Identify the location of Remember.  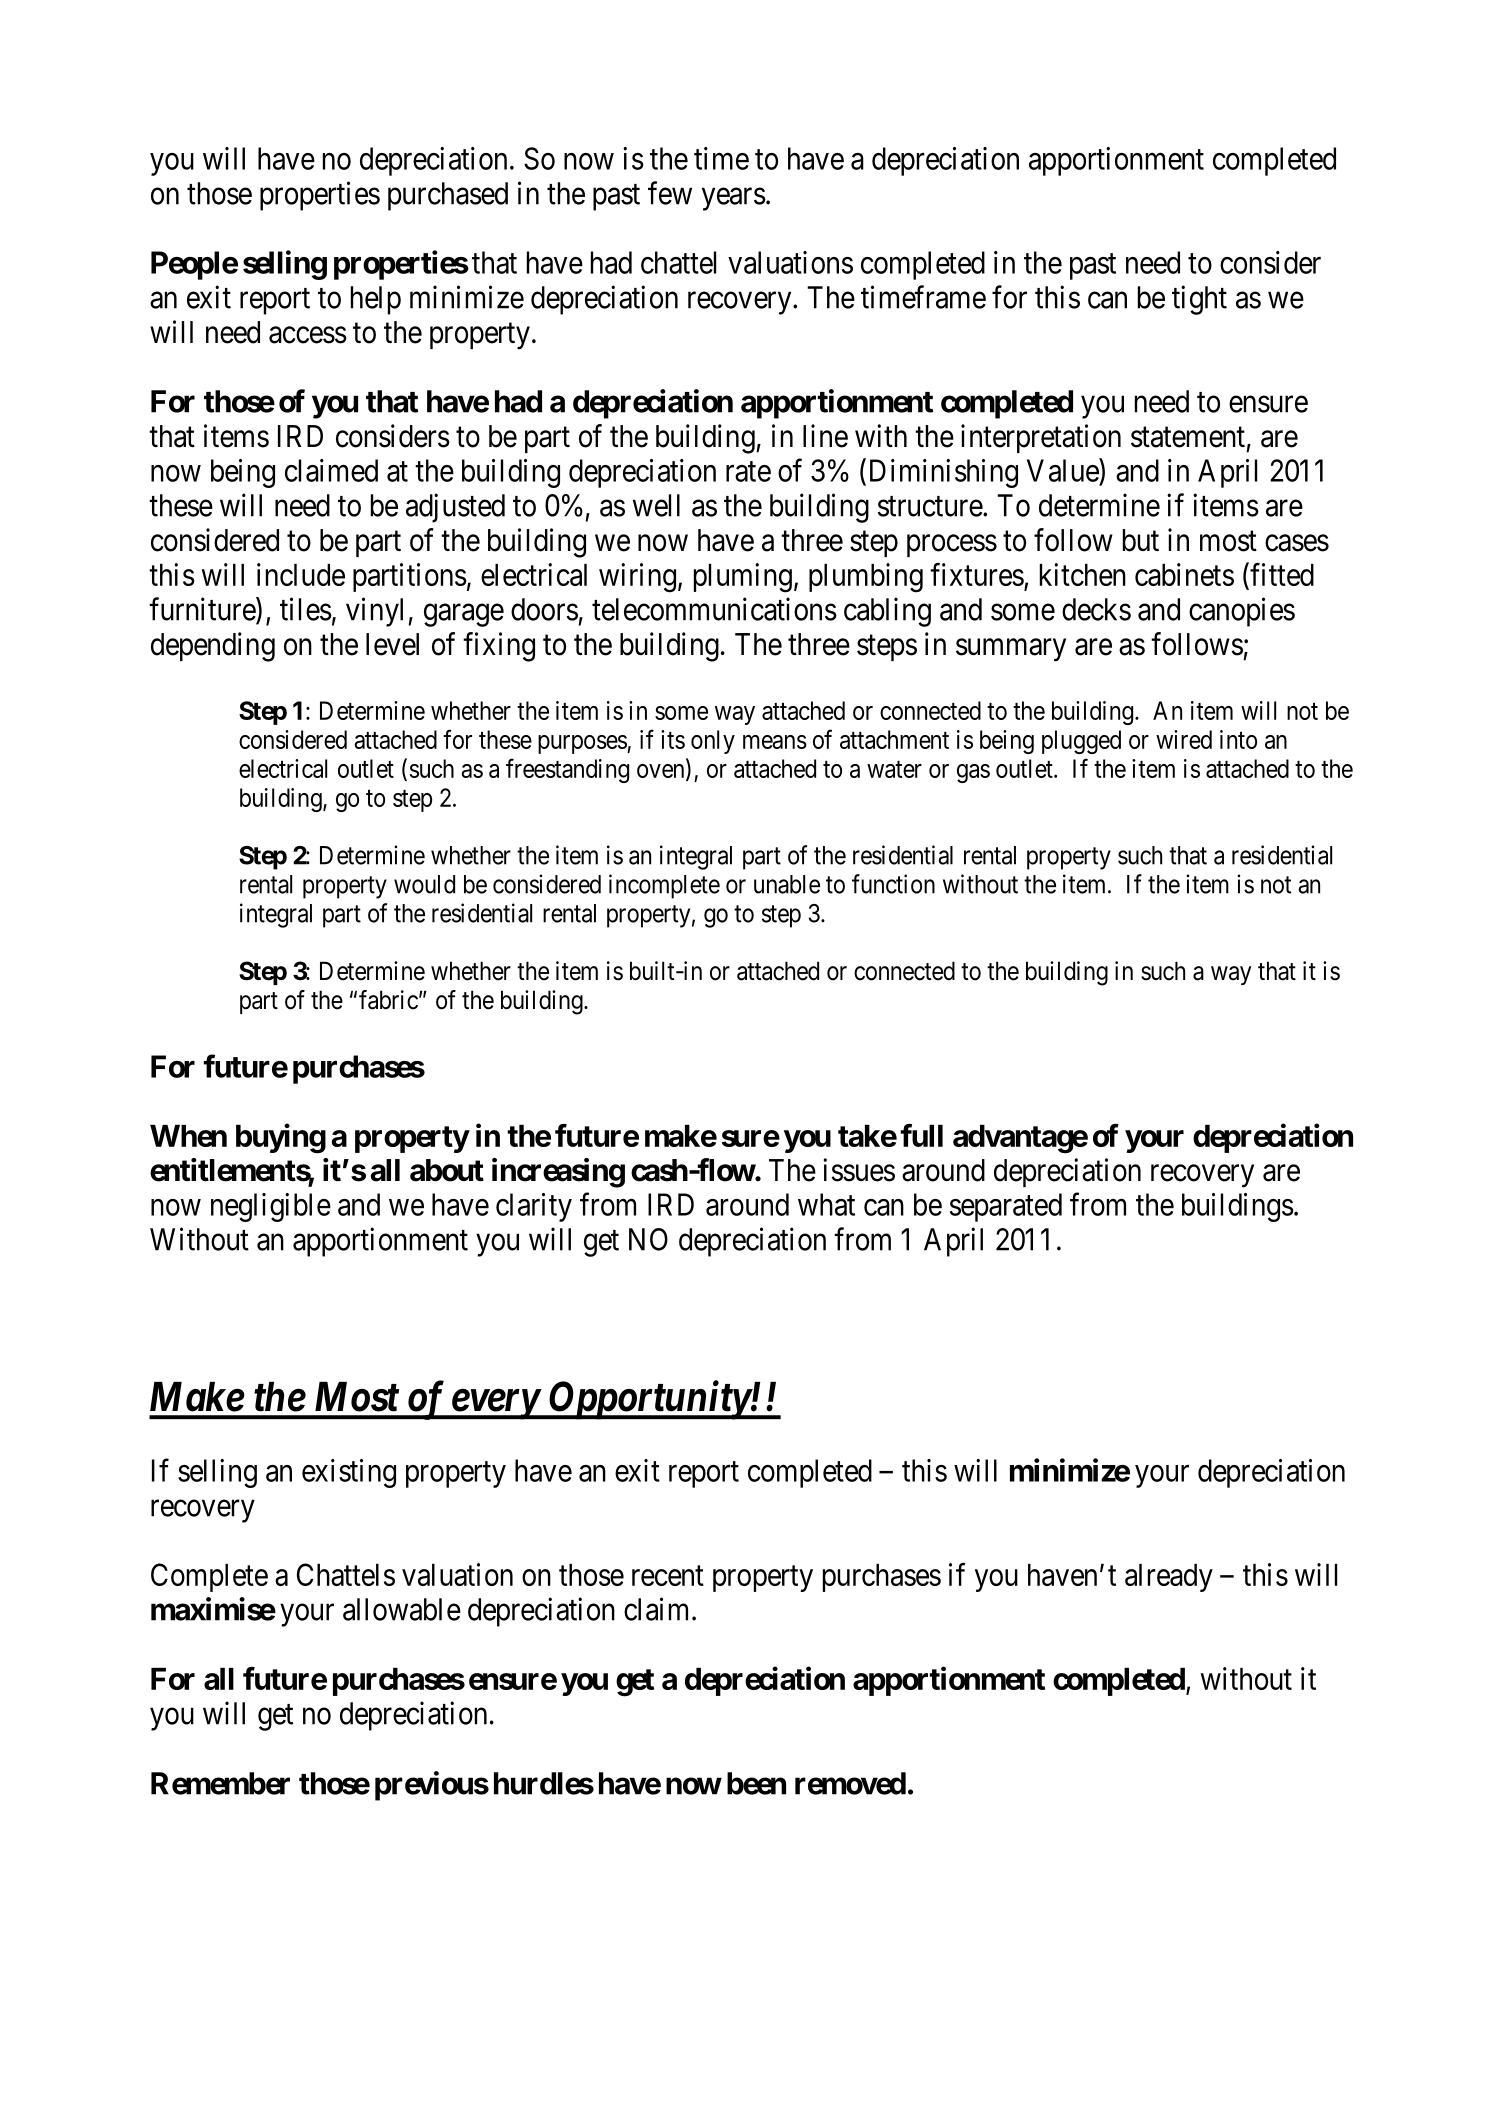
(220, 1783).
